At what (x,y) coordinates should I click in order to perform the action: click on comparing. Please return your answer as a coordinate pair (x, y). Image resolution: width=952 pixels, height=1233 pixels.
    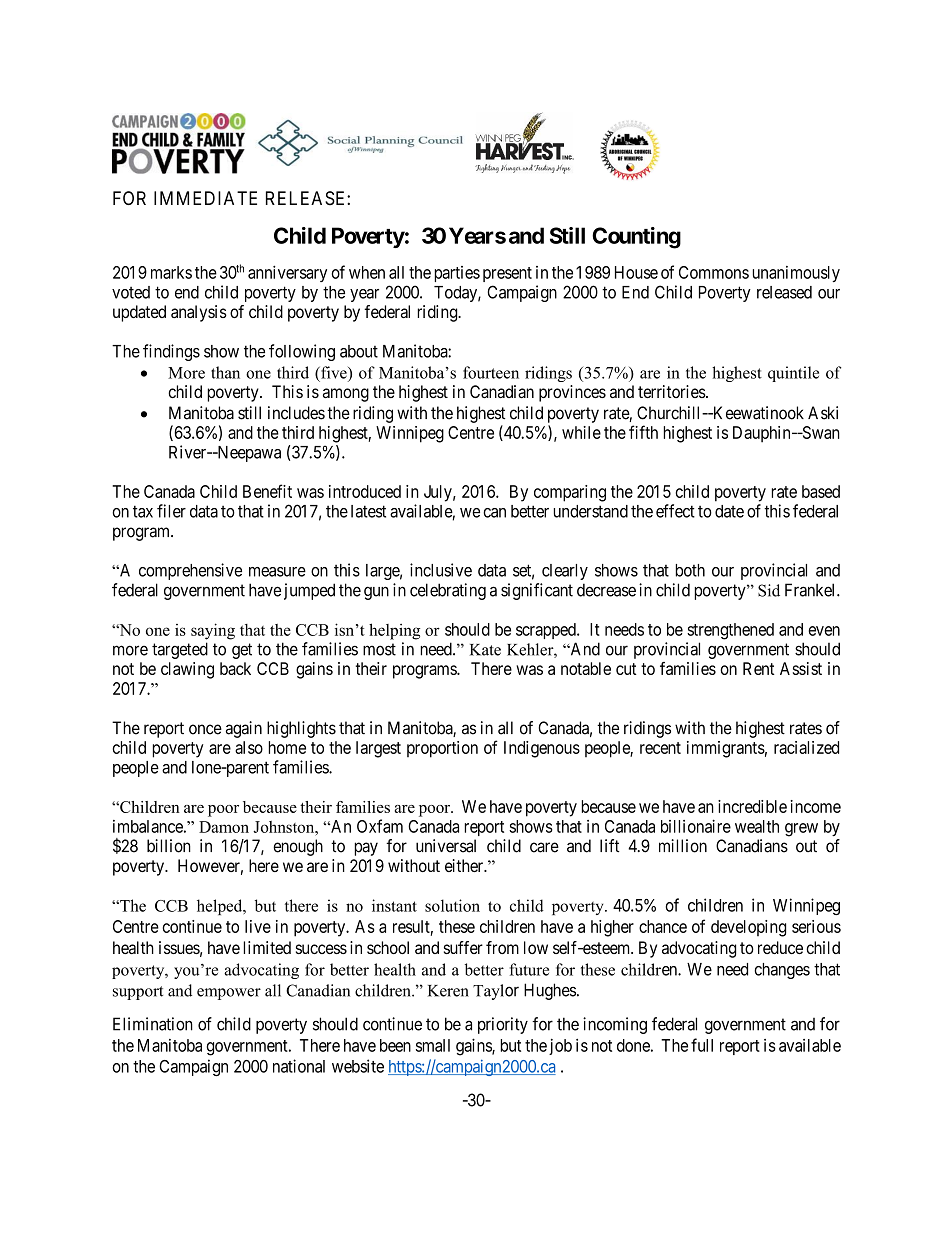
    Looking at the image, I should click on (570, 493).
